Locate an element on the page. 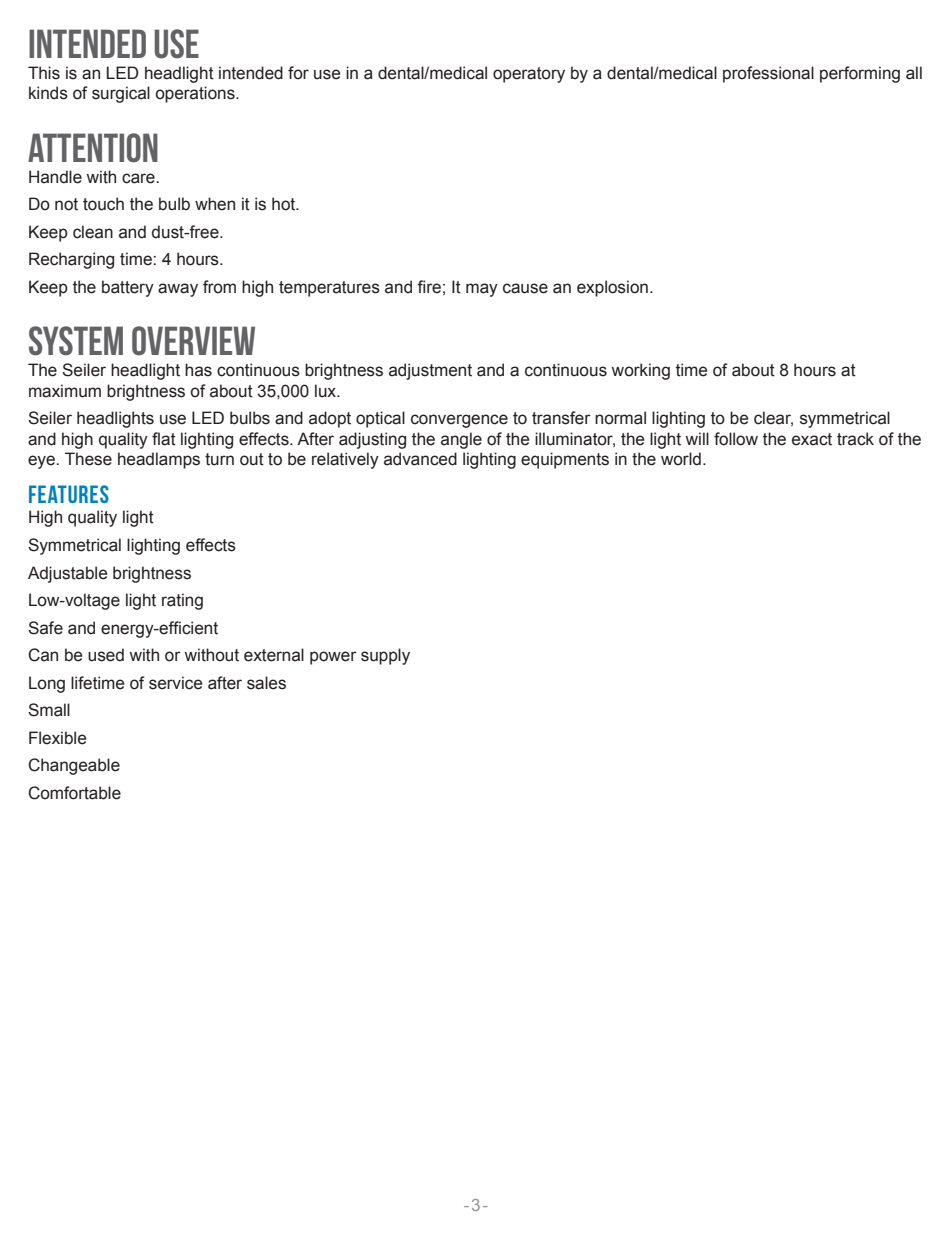 The image size is (952, 1233). Overview is located at coordinates (193, 341).
